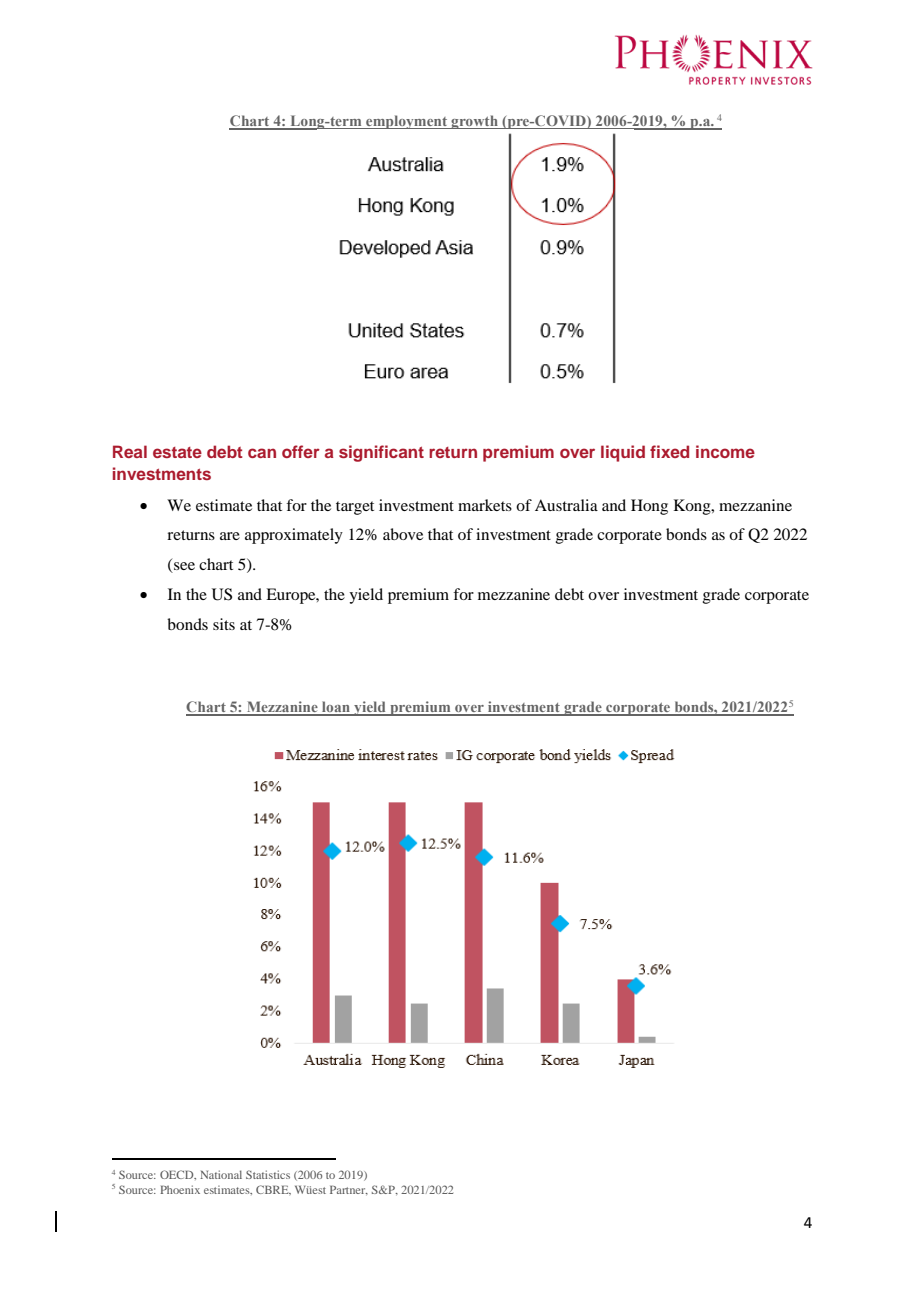 The height and width of the screenshot is (1308, 924). Describe the element at coordinates (178, 1175) in the screenshot. I see `OECD` at that location.
